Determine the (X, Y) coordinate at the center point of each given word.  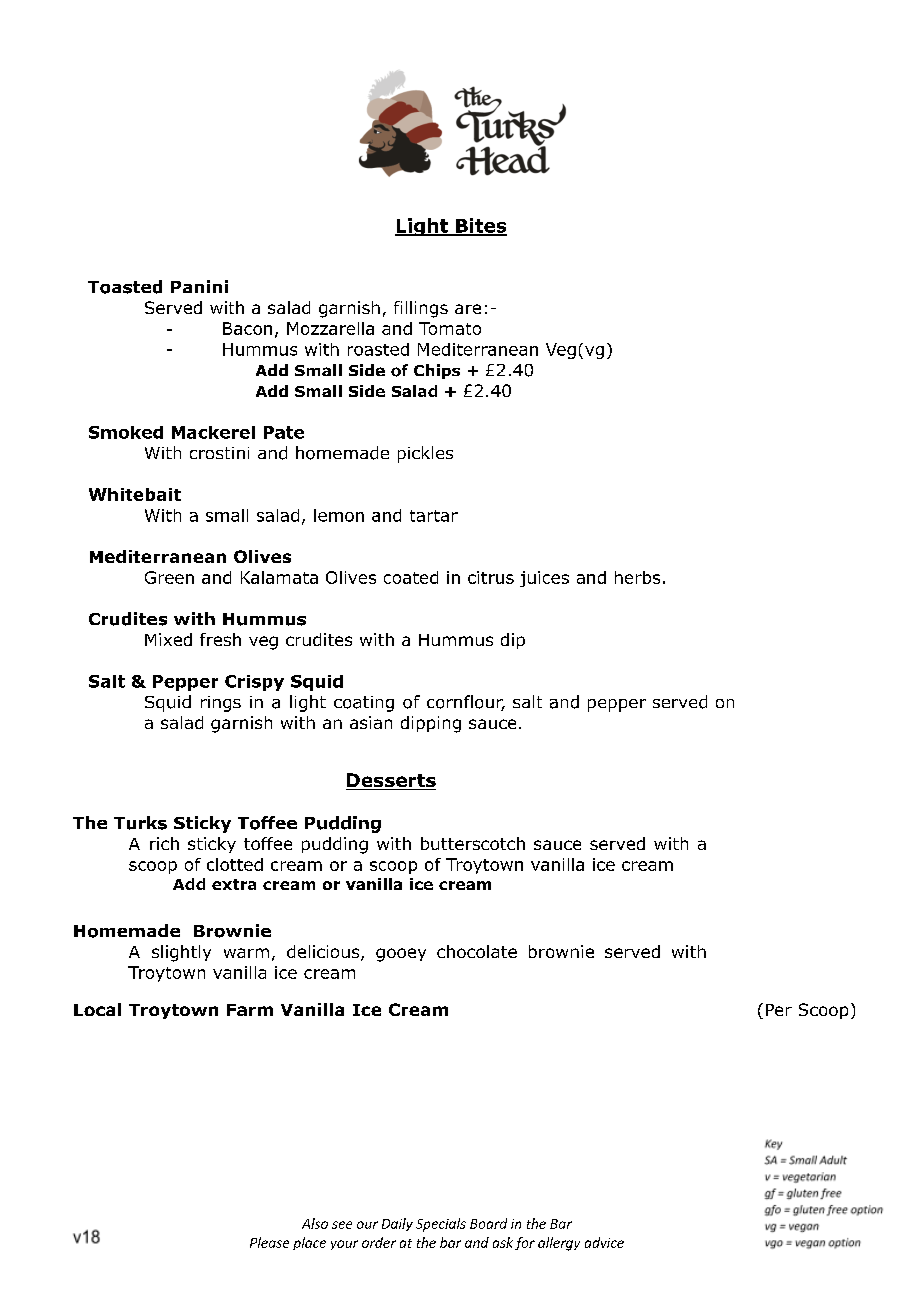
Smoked (126, 432)
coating (364, 704)
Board (488, 1223)
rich (164, 843)
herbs (637, 577)
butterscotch (473, 843)
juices (544, 579)
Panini (199, 286)
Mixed (168, 639)
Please (269, 1242)
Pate (284, 432)
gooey (401, 955)
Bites (480, 226)
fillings (421, 309)
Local (97, 1009)
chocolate (477, 951)
